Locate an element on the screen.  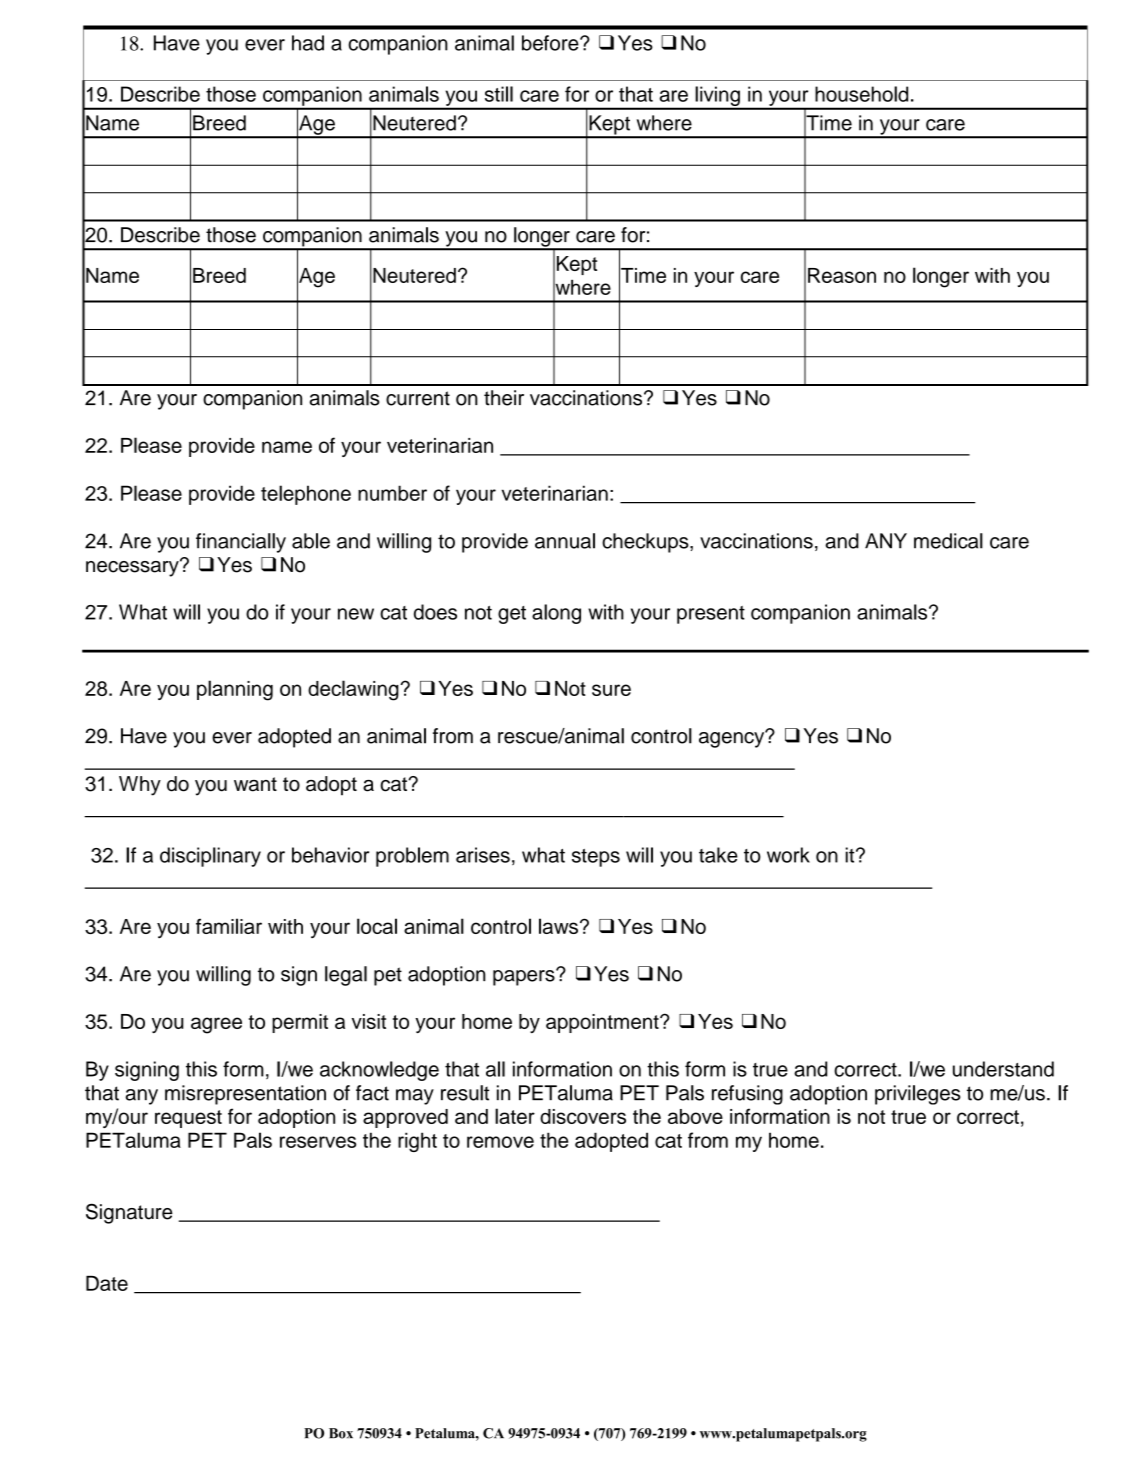
Box is located at coordinates (341, 1433).
